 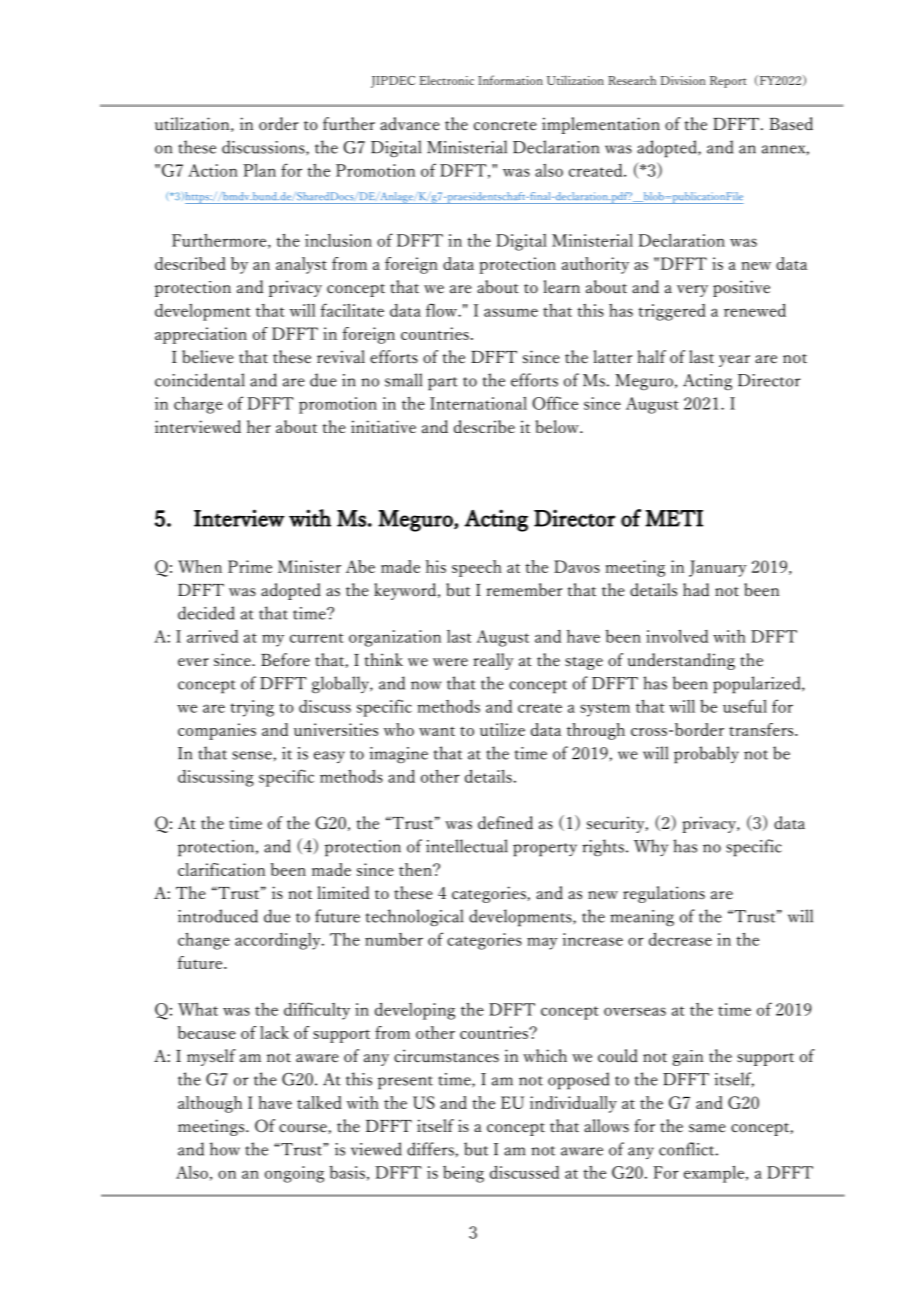 What do you see at coordinates (734, 361) in the screenshot?
I see `year` at bounding box center [734, 361].
